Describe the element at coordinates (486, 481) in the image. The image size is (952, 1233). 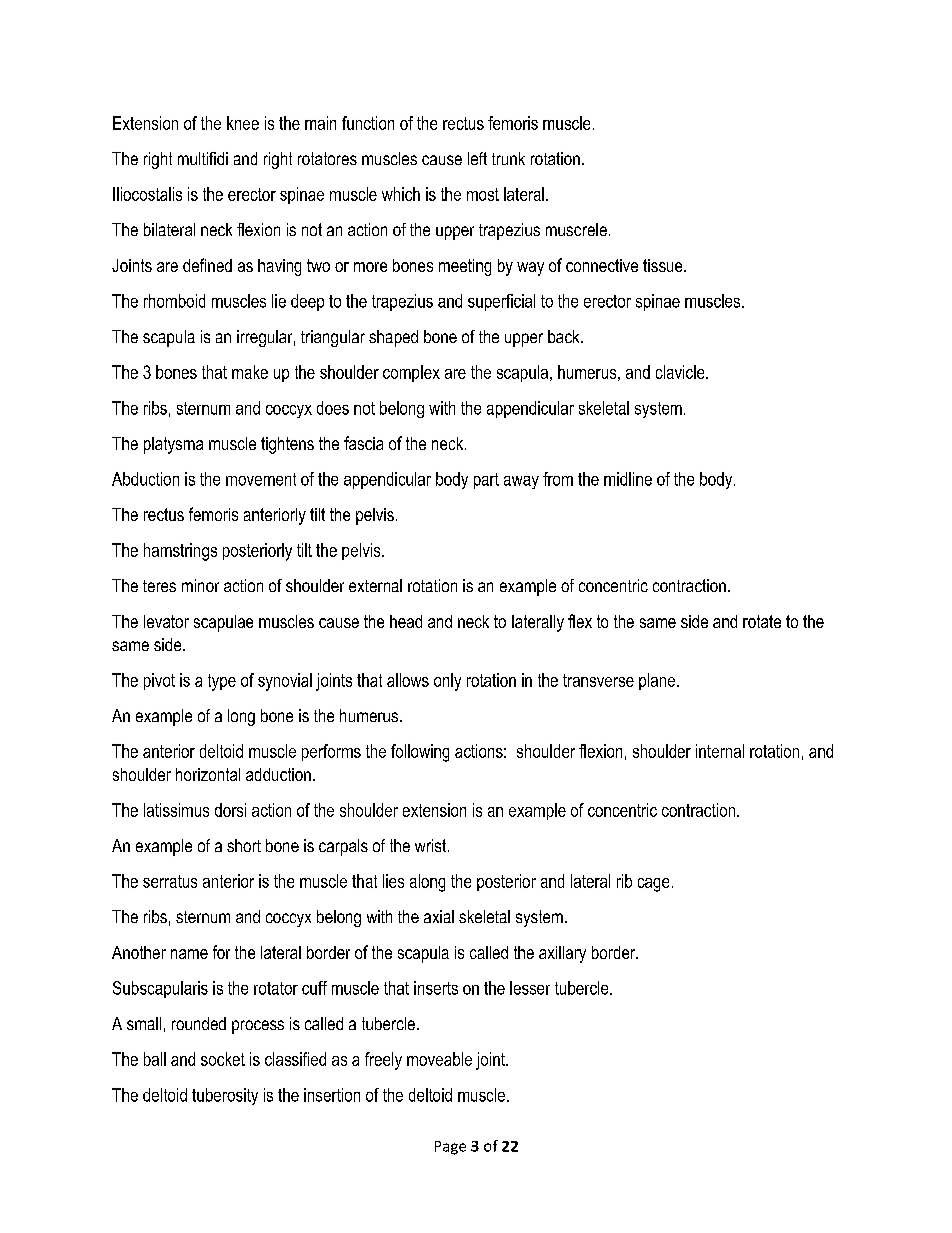
I see `part` at that location.
